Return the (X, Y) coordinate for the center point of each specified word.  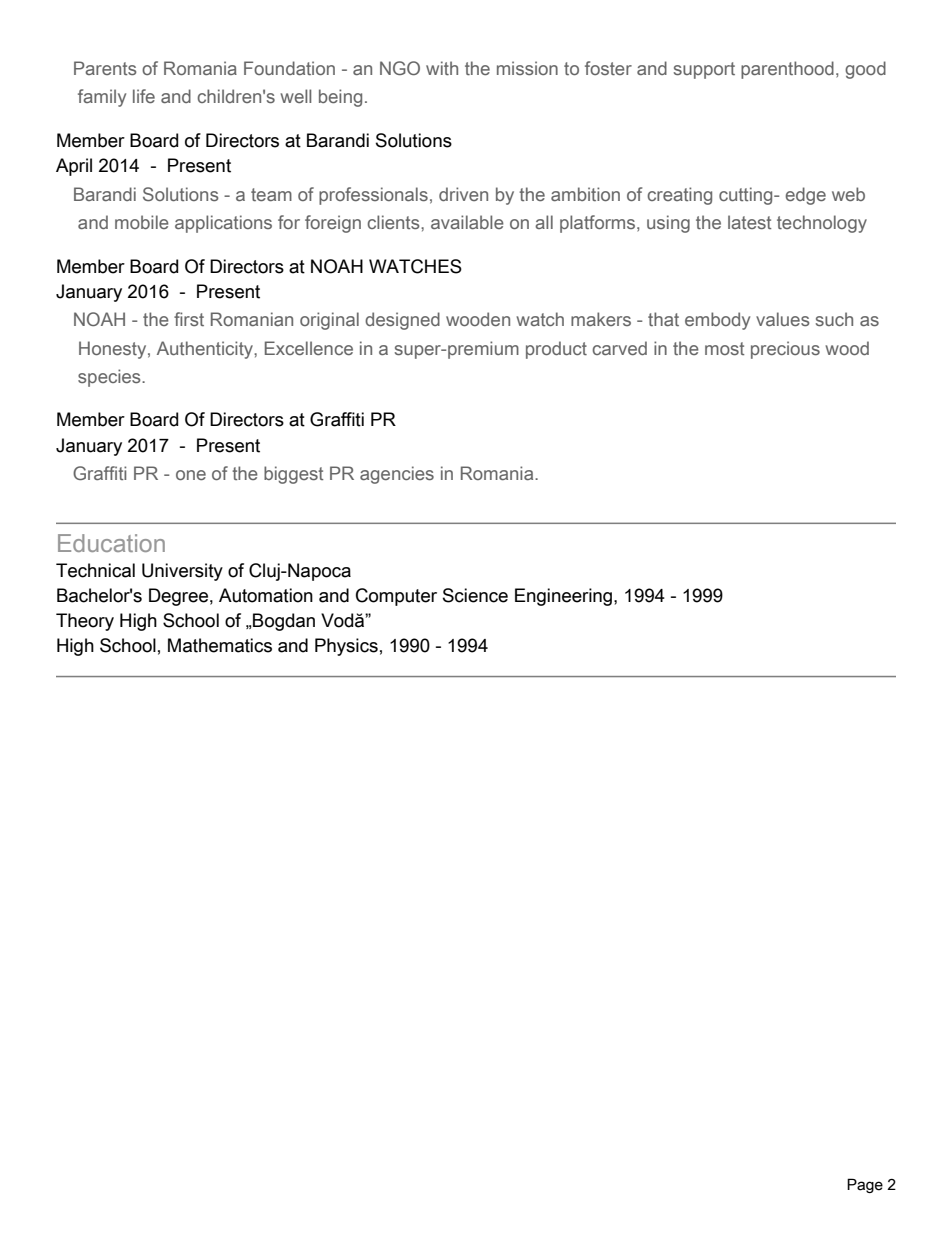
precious (785, 350)
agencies (397, 475)
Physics (346, 647)
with (442, 68)
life (144, 96)
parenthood (787, 70)
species (110, 378)
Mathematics (220, 645)
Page (865, 1185)
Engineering (565, 597)
